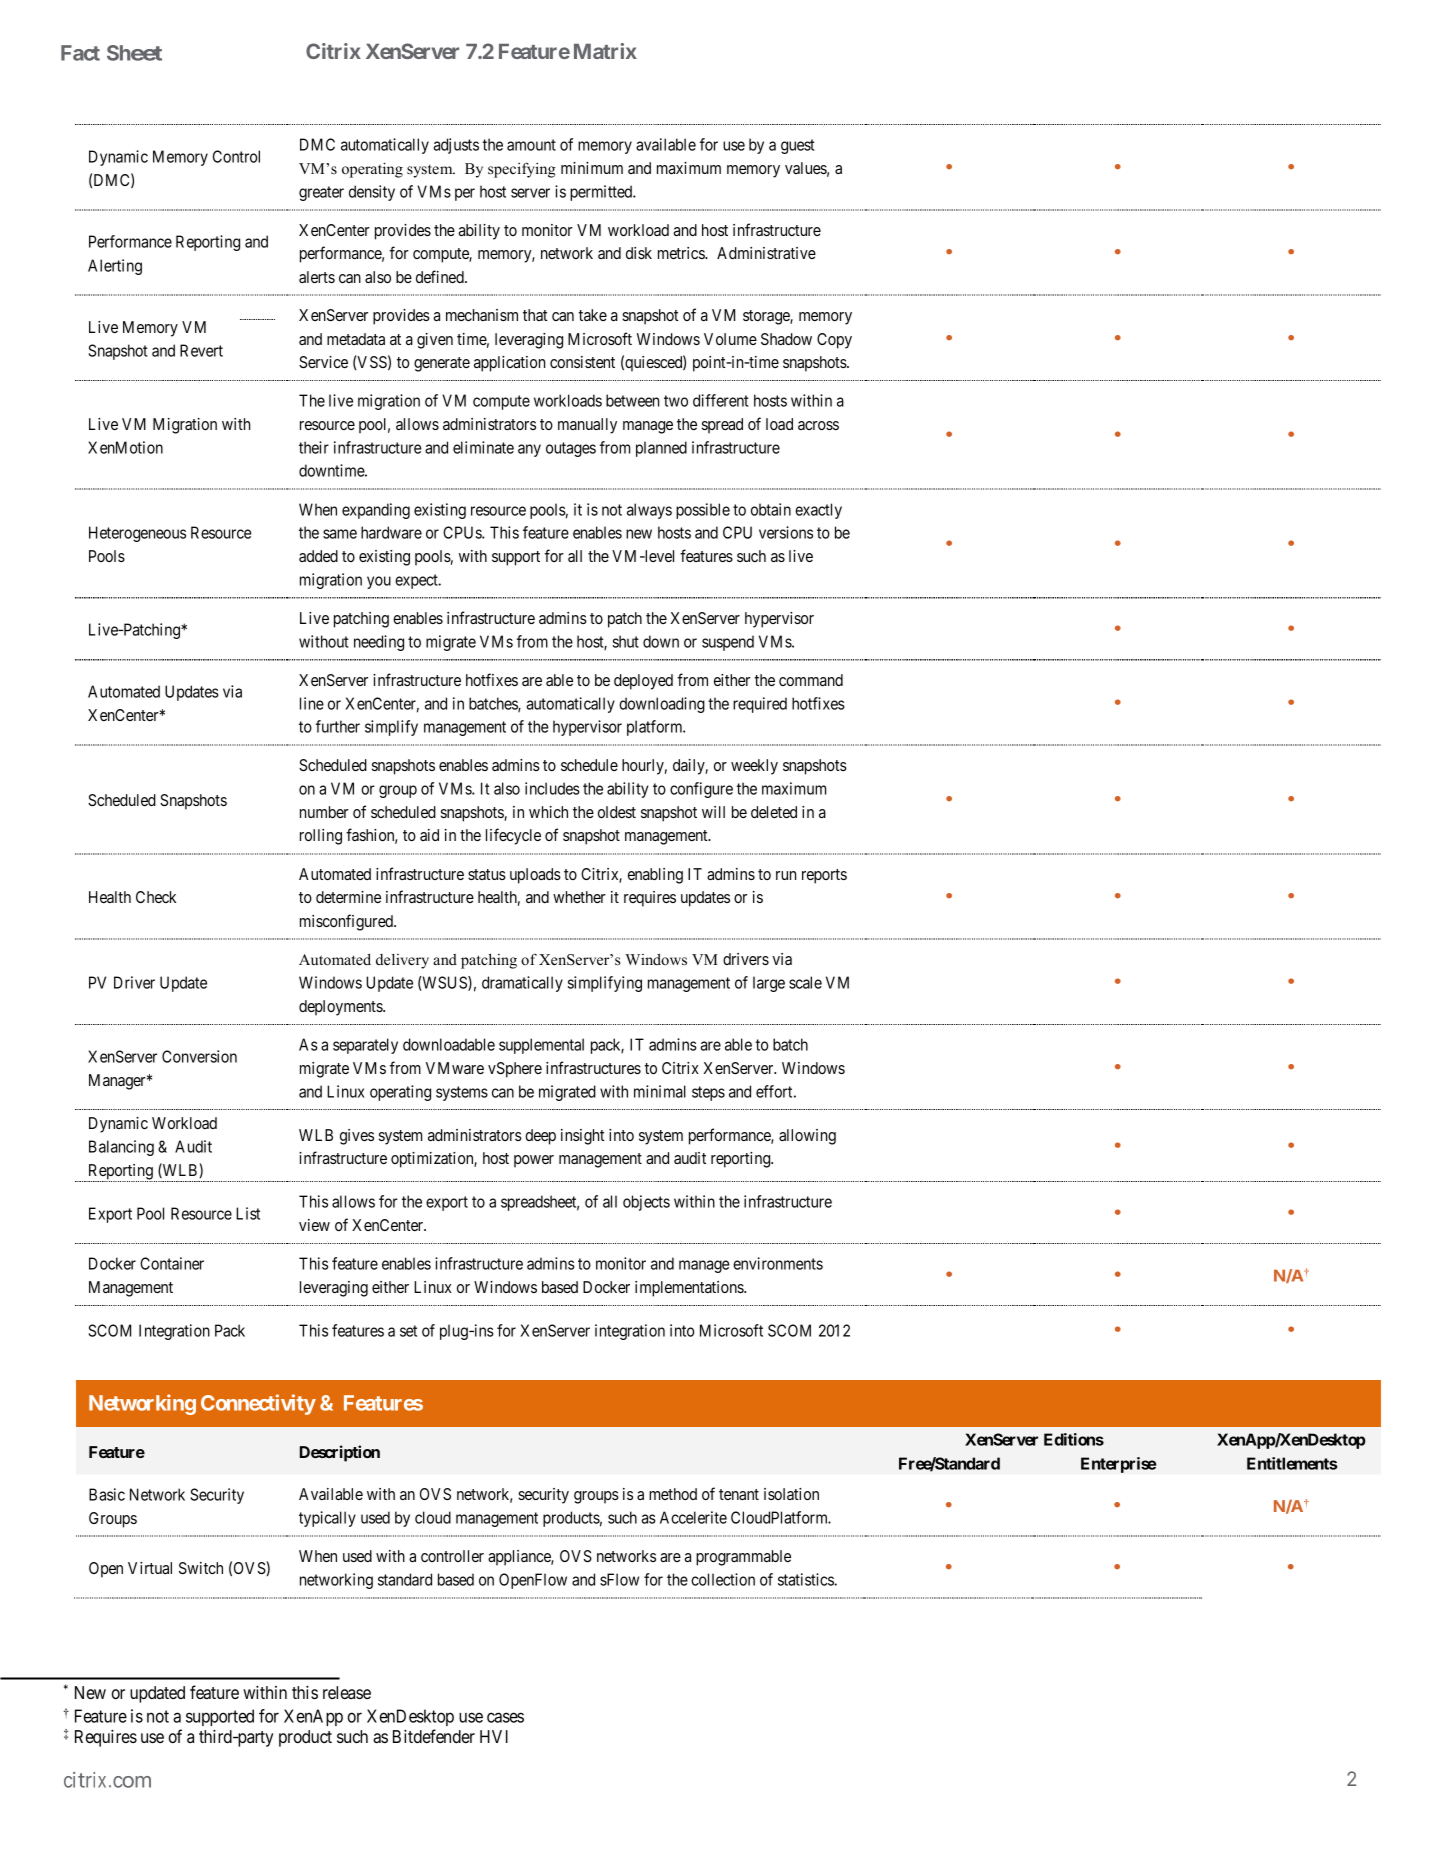 Image resolution: width=1431 pixels, height=1851 pixels. I want to click on Matrix, so click(605, 51).
